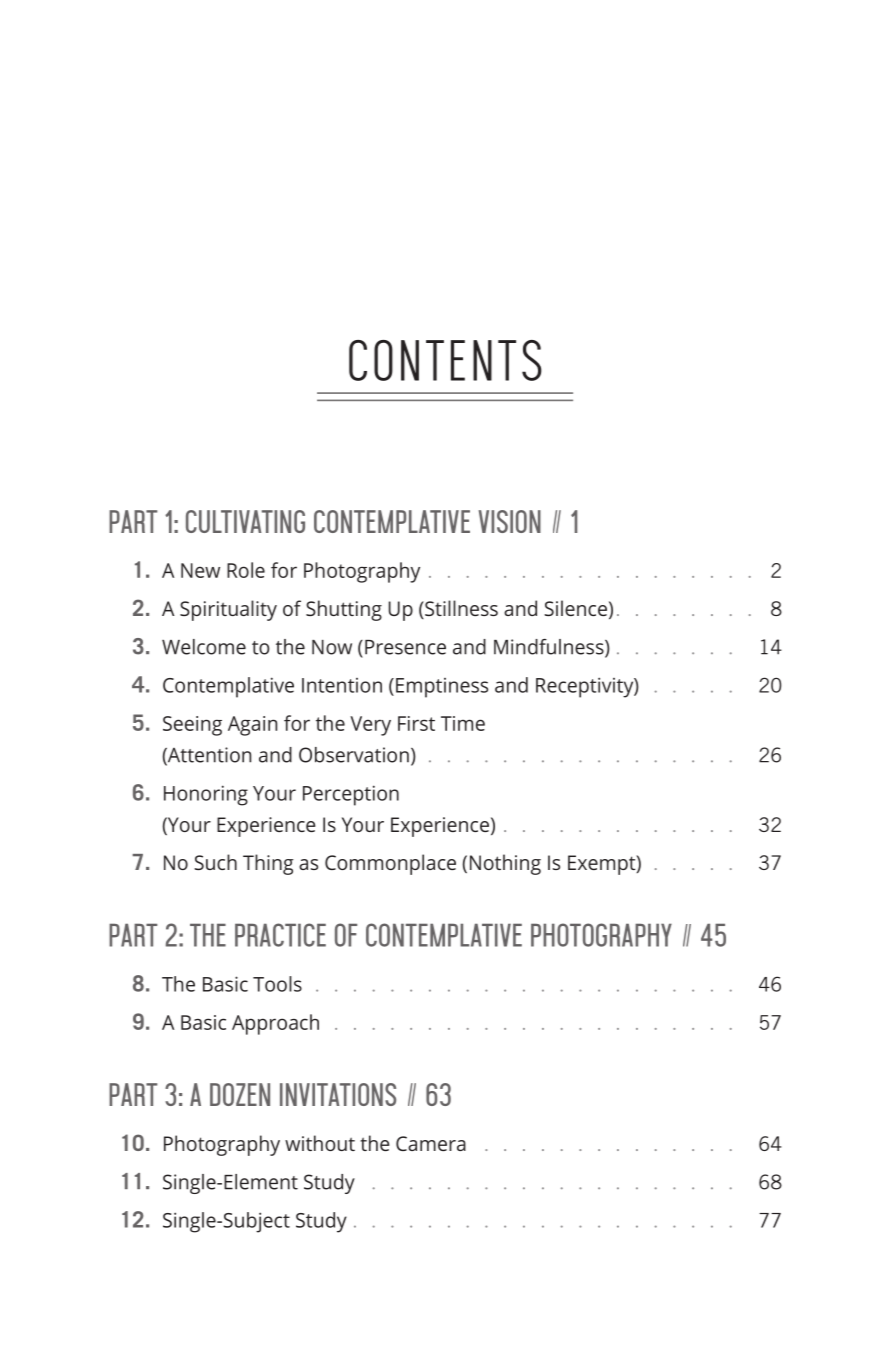 The height and width of the image is (1372, 889). Describe the element at coordinates (370, 726) in the image. I see `Very` at that location.
